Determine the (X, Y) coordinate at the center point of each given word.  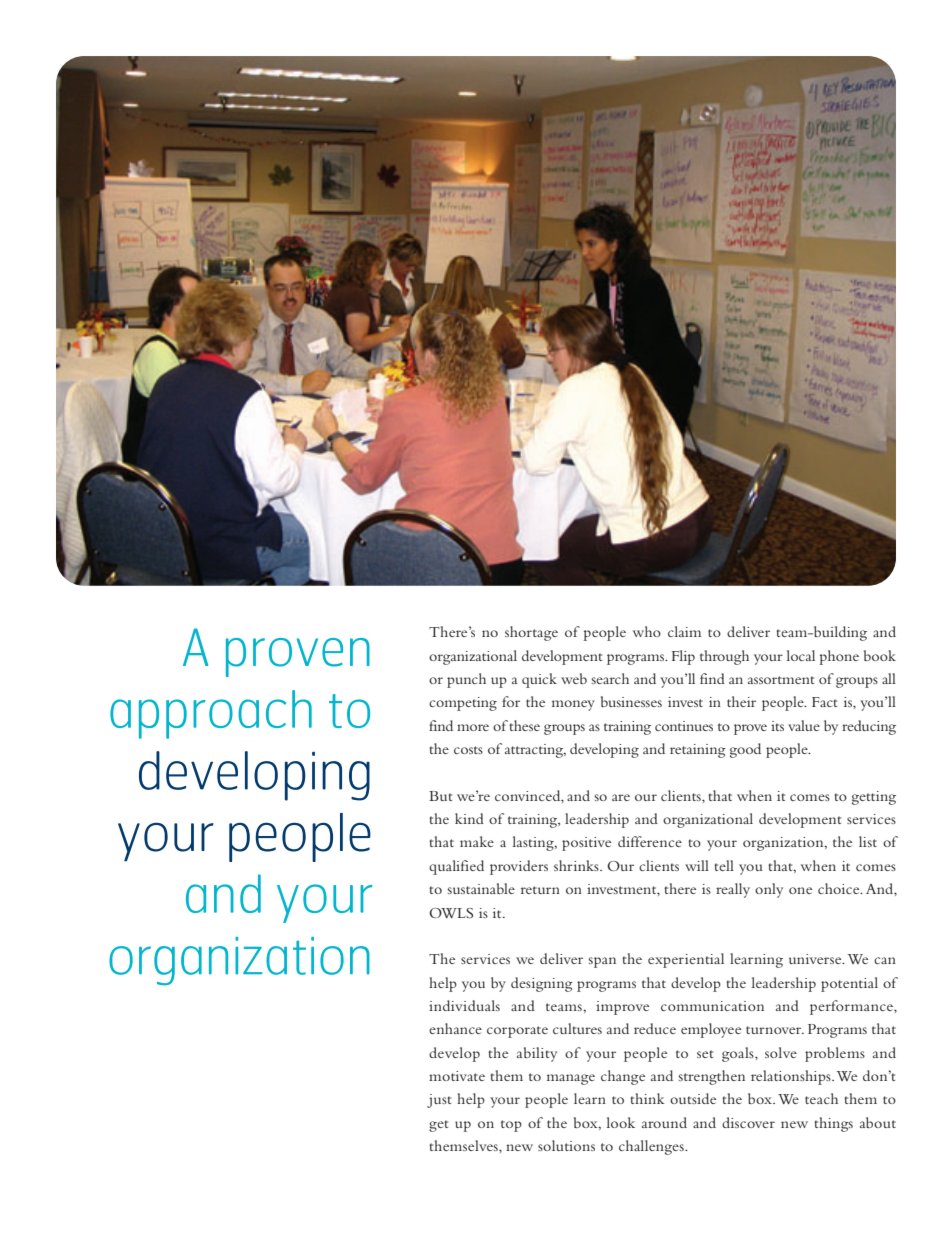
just (439, 1101)
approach (211, 714)
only (769, 890)
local (800, 655)
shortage (531, 633)
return (540, 890)
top (511, 1126)
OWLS (451, 913)
